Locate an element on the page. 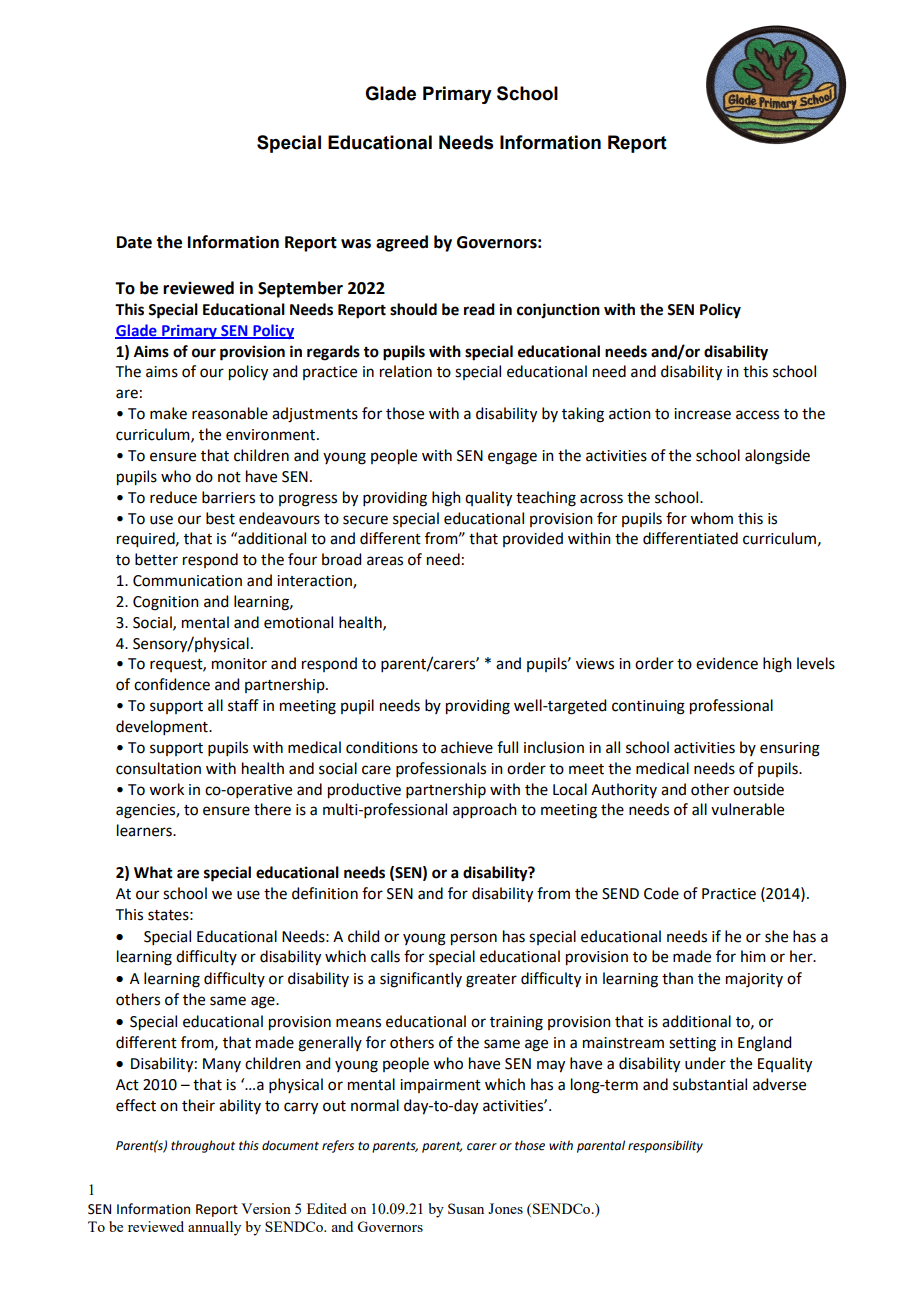  September is located at coordinates (300, 289).
